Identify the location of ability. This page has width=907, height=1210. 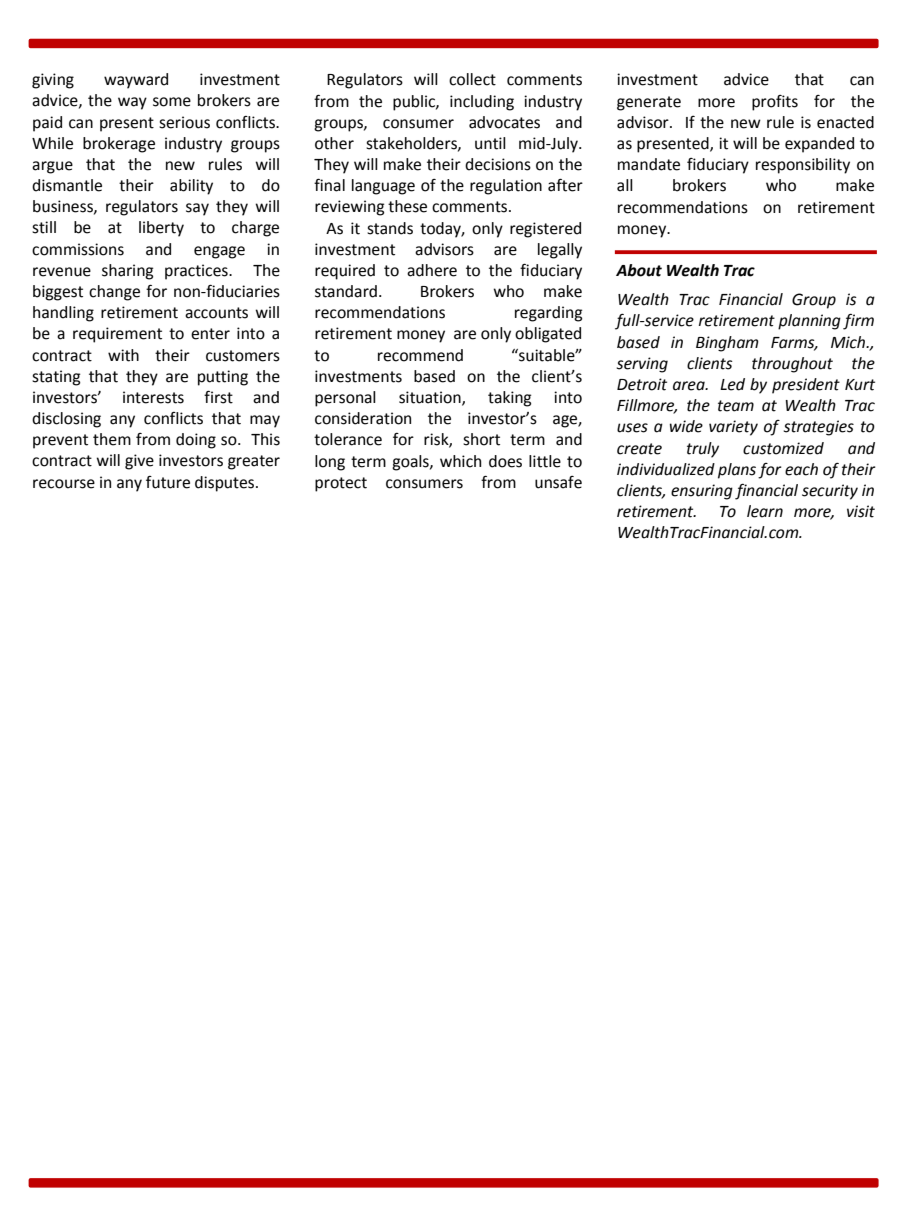
(191, 187).
